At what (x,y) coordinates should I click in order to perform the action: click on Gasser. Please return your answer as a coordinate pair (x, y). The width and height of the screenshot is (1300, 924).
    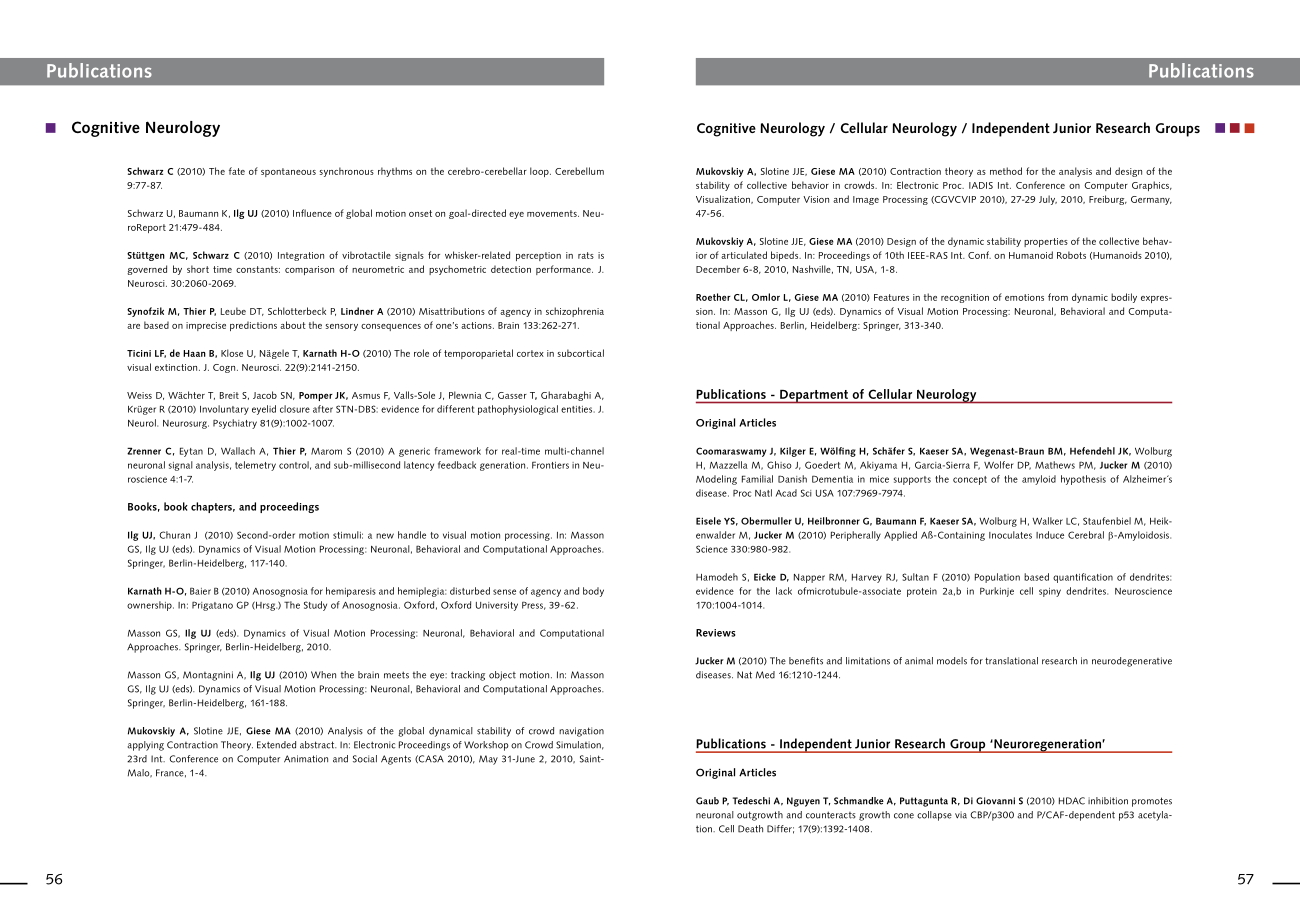
    Looking at the image, I should click on (512, 395).
